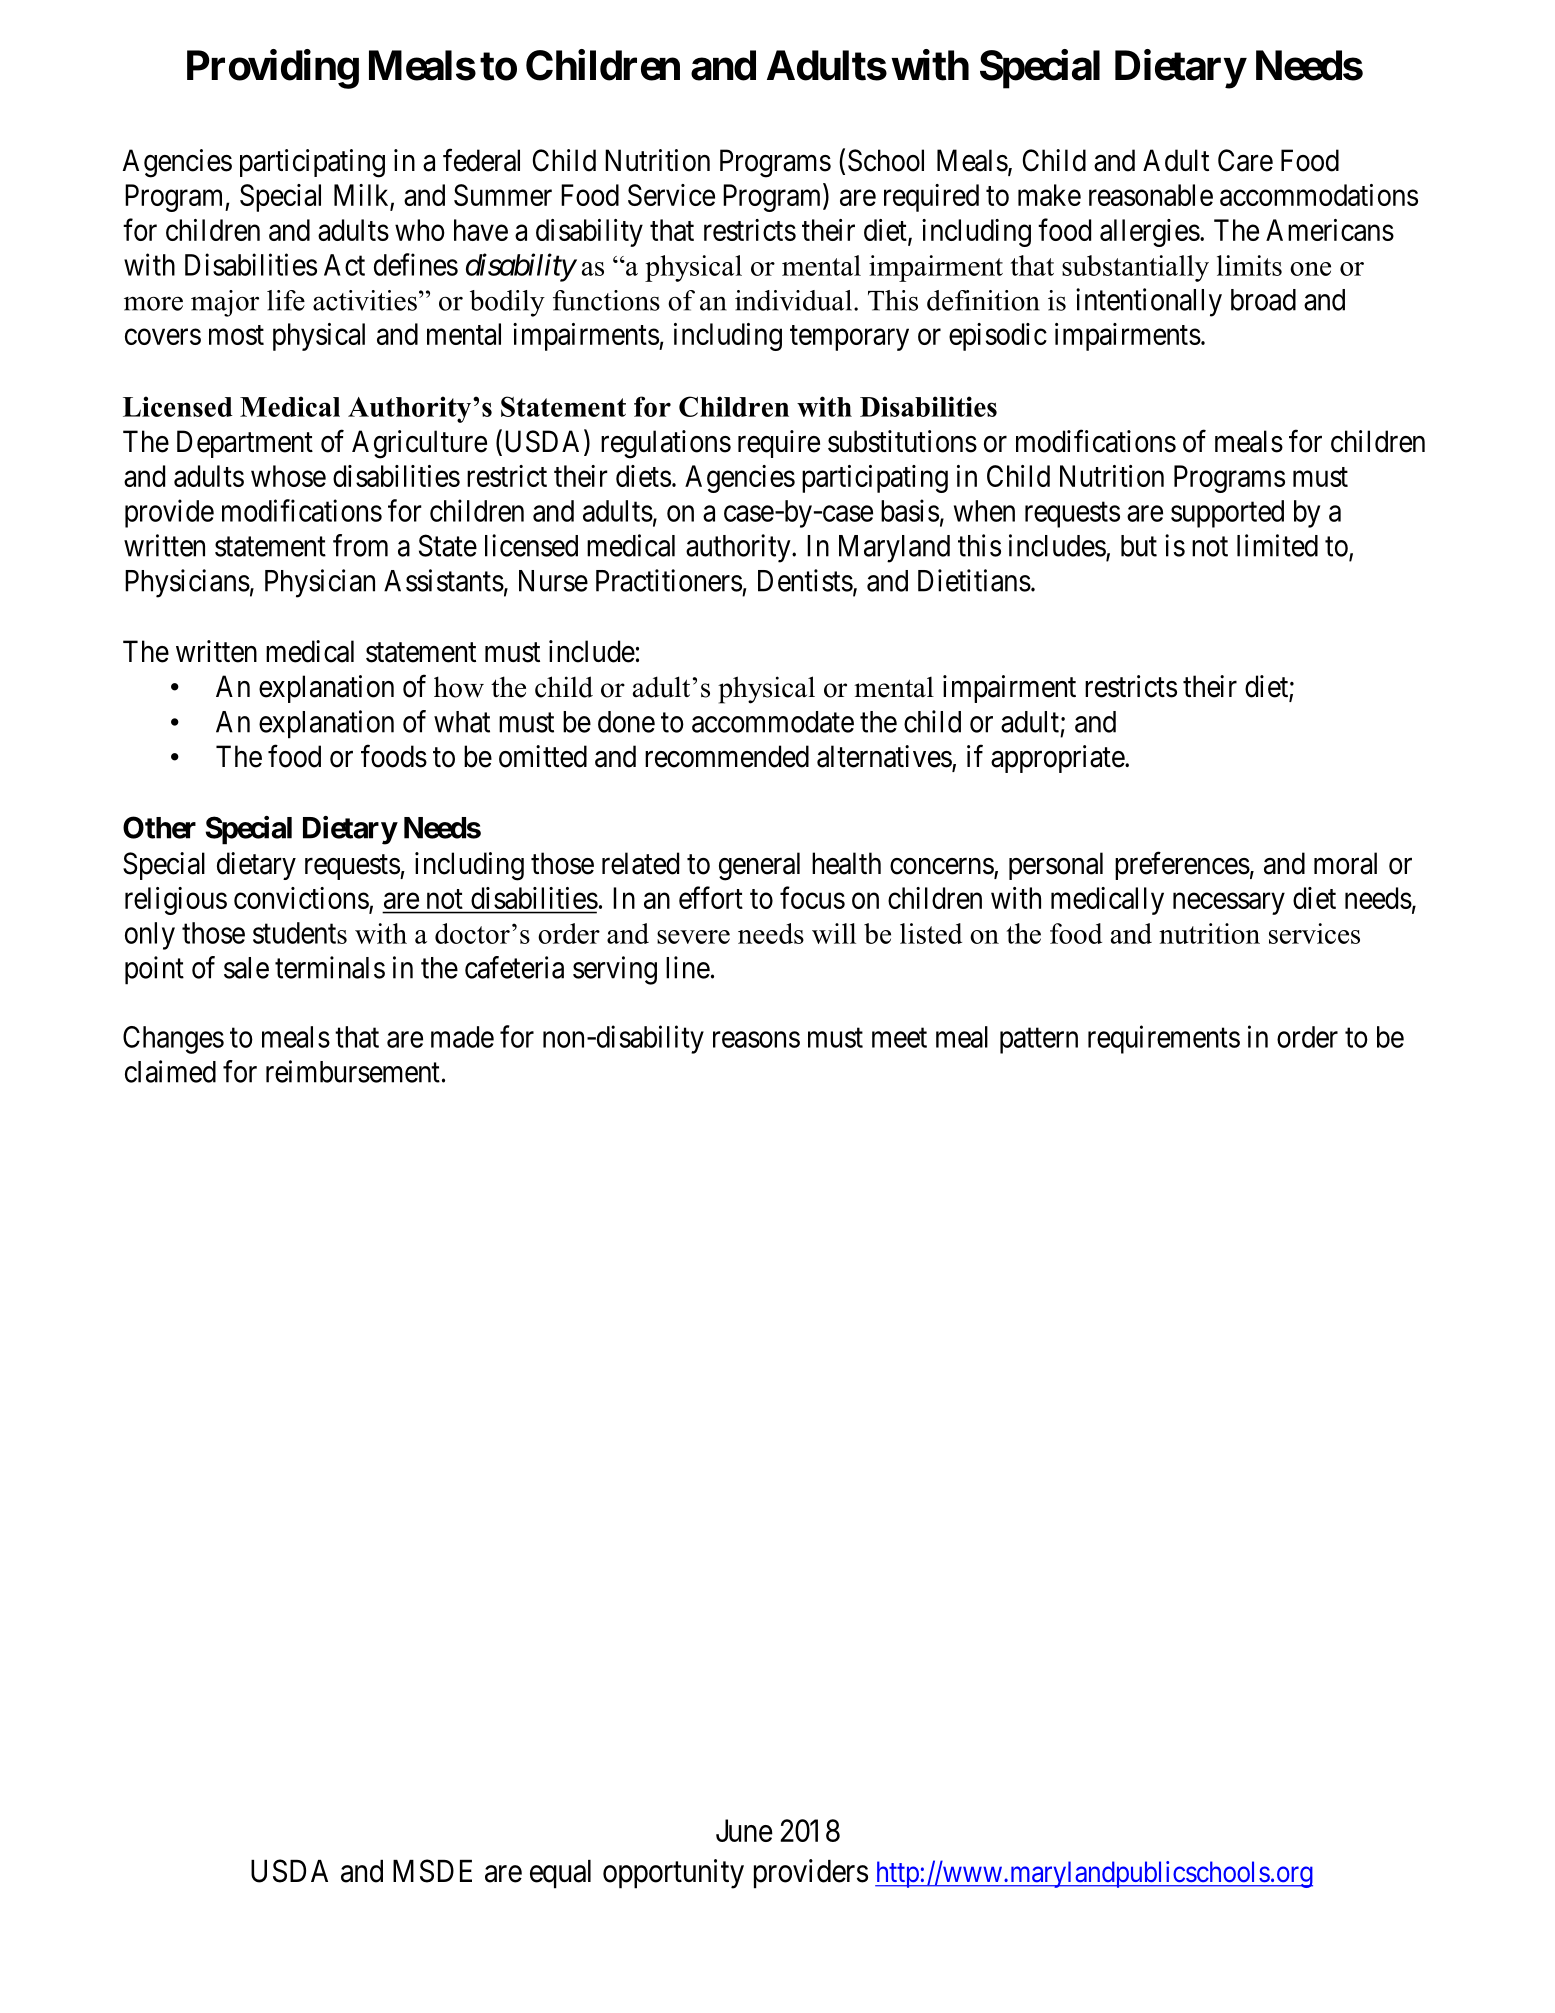  What do you see at coordinates (793, 300) in the page?
I see `individual` at bounding box center [793, 300].
